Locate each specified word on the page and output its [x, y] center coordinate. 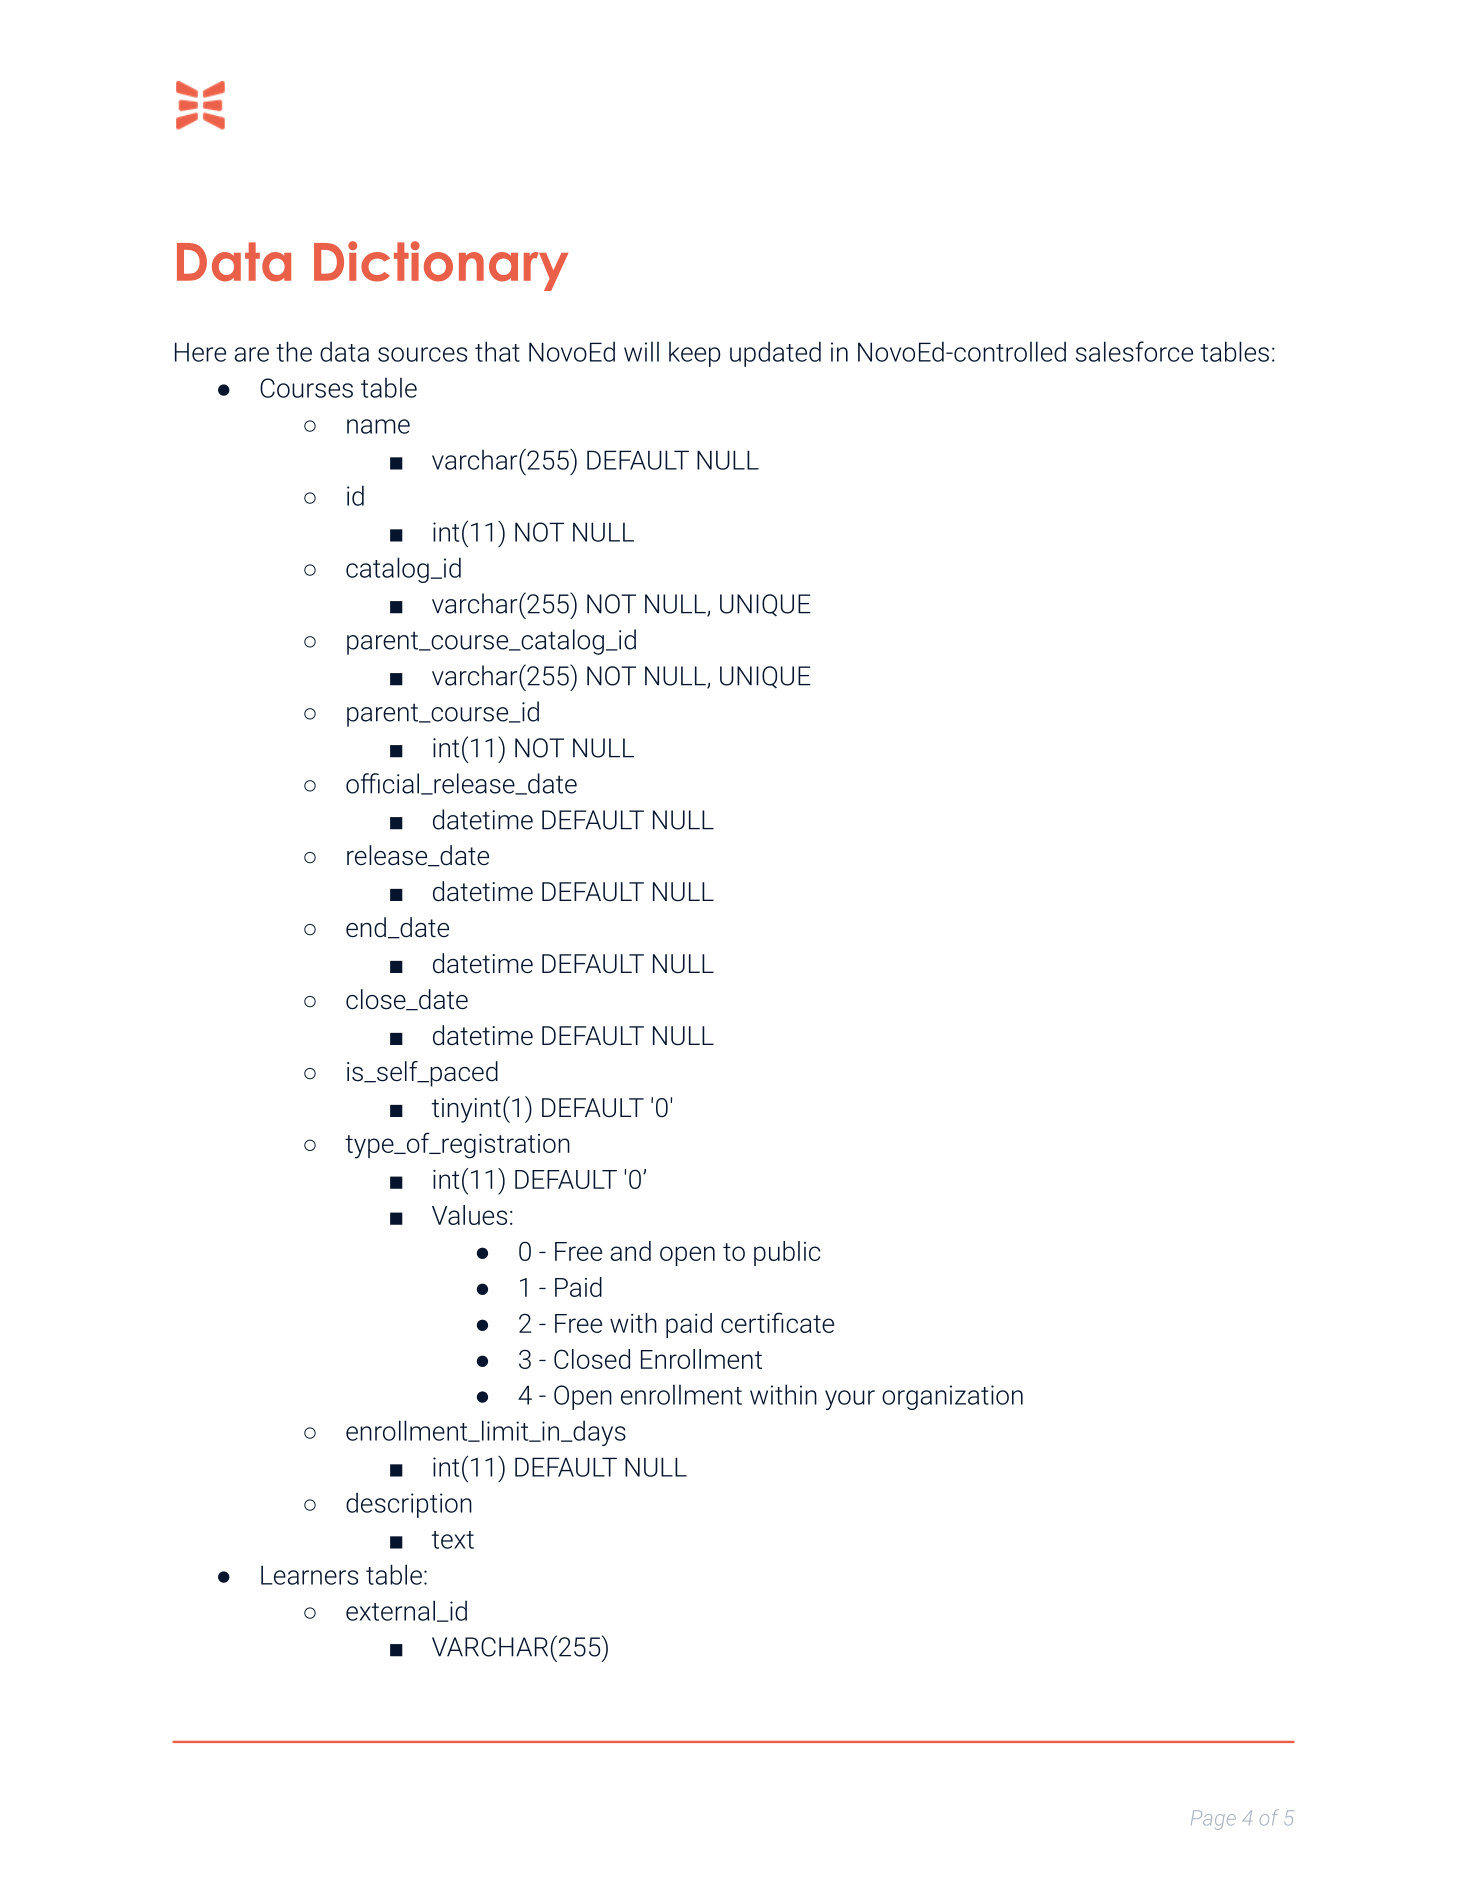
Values [469, 1215]
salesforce [1134, 351]
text [453, 1540]
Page [1213, 1820]
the [294, 351]
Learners [309, 1575]
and [631, 1251]
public [787, 1253]
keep [695, 354]
